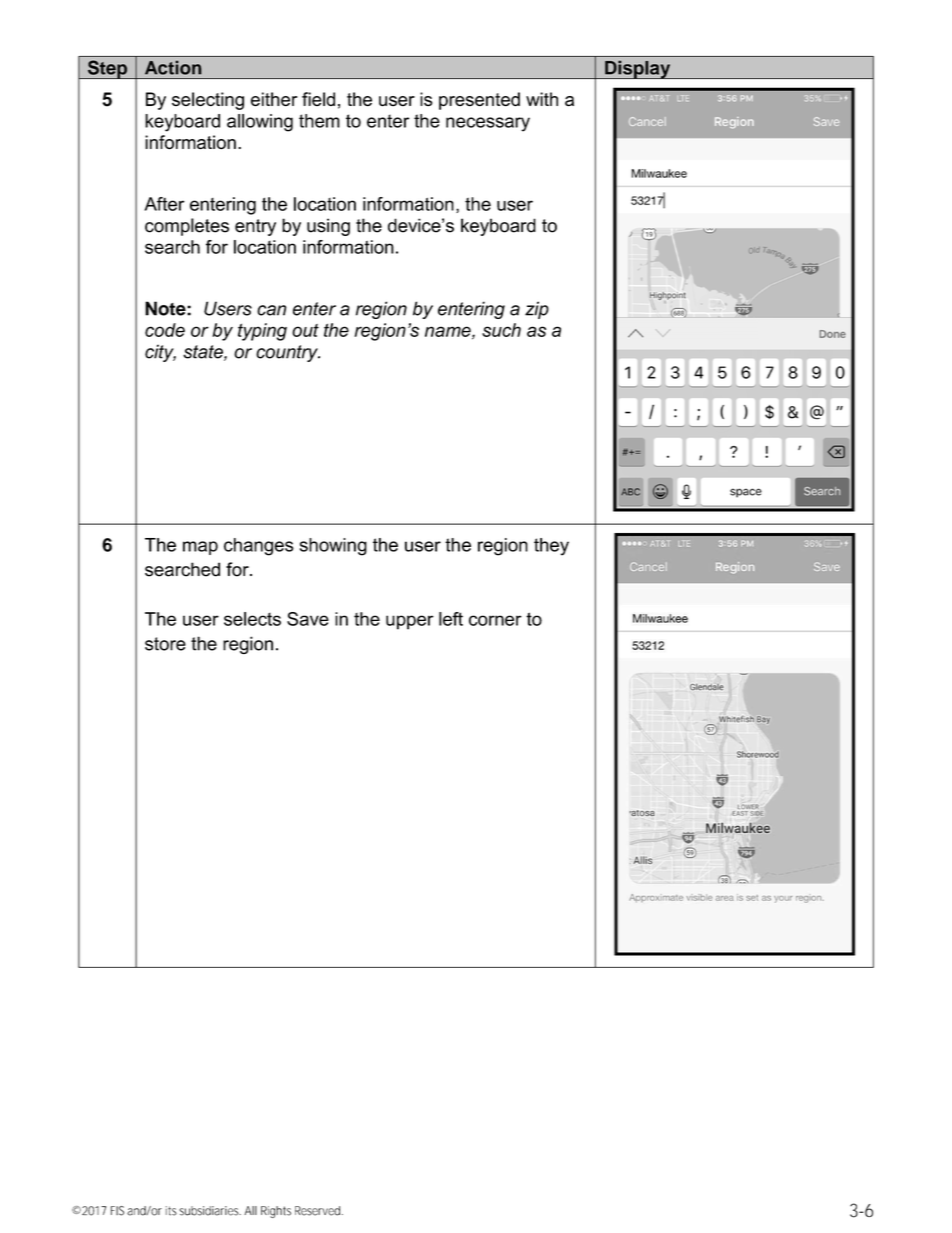 This document has height=1233, width=952. I want to click on code, so click(165, 330).
